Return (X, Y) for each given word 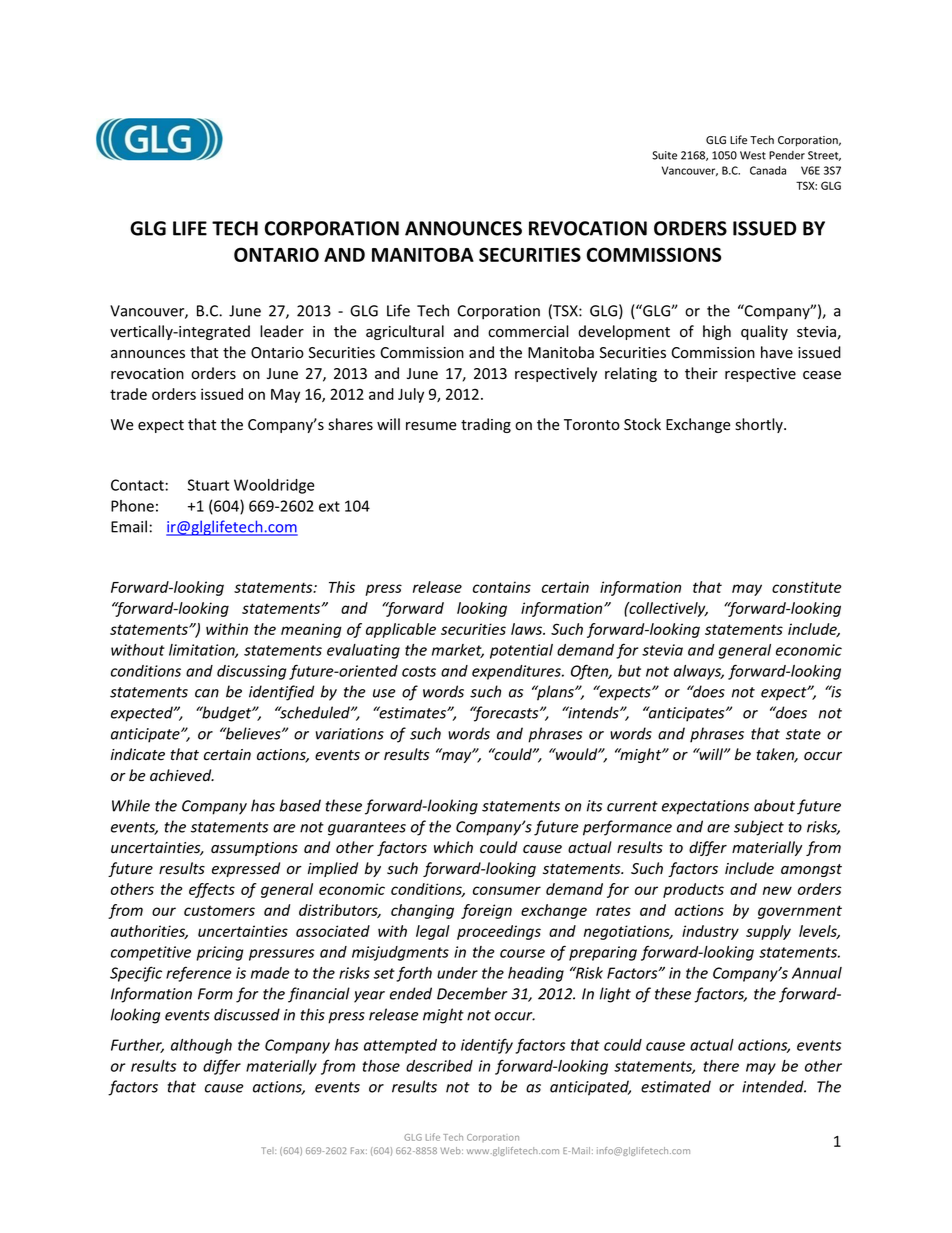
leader (282, 331)
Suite (664, 155)
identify (487, 1046)
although (201, 1046)
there (721, 1066)
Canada (768, 170)
